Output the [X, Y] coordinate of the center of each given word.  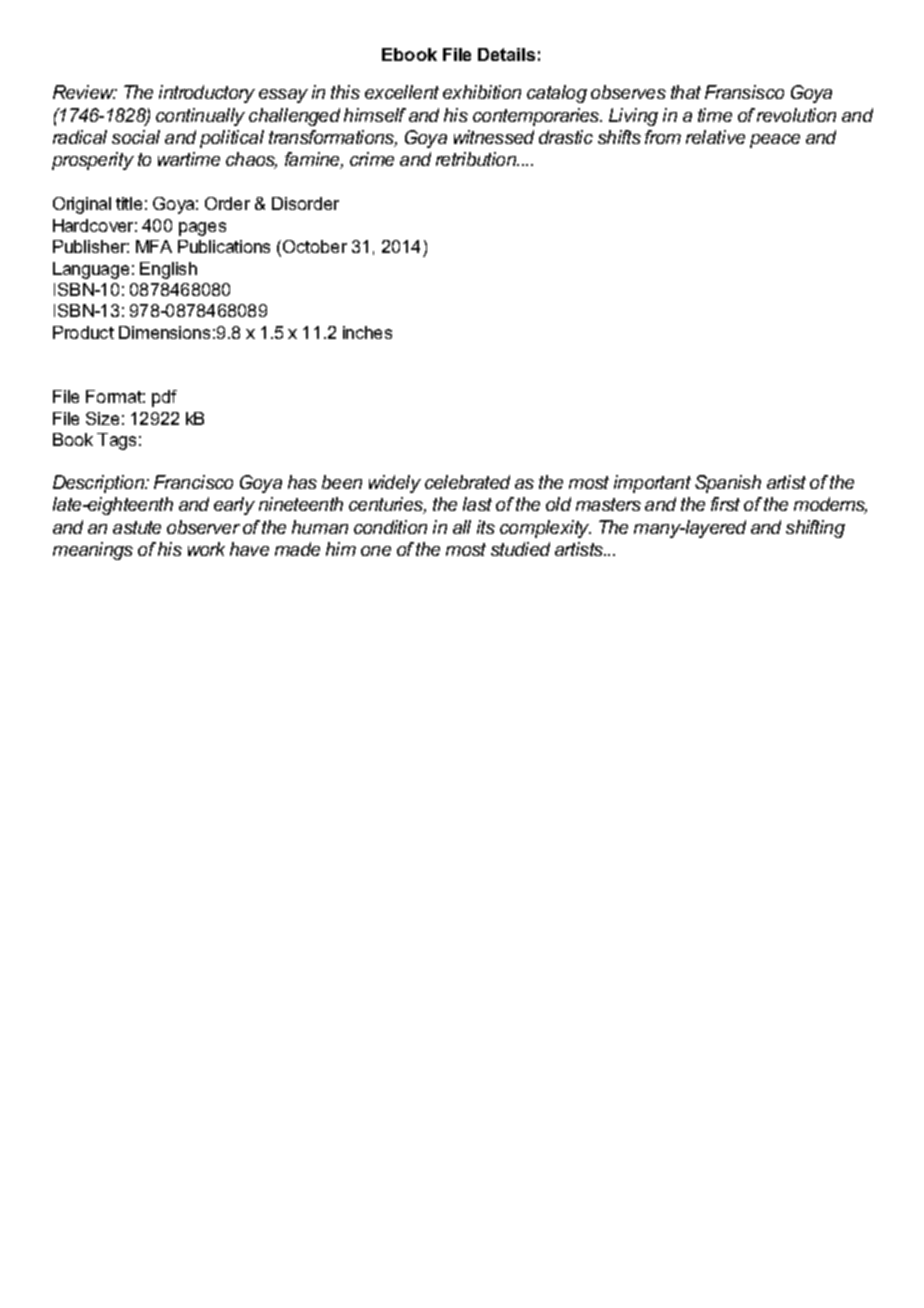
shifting [815, 529]
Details [506, 54]
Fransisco [744, 92]
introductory [207, 94]
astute [137, 527]
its [486, 527]
